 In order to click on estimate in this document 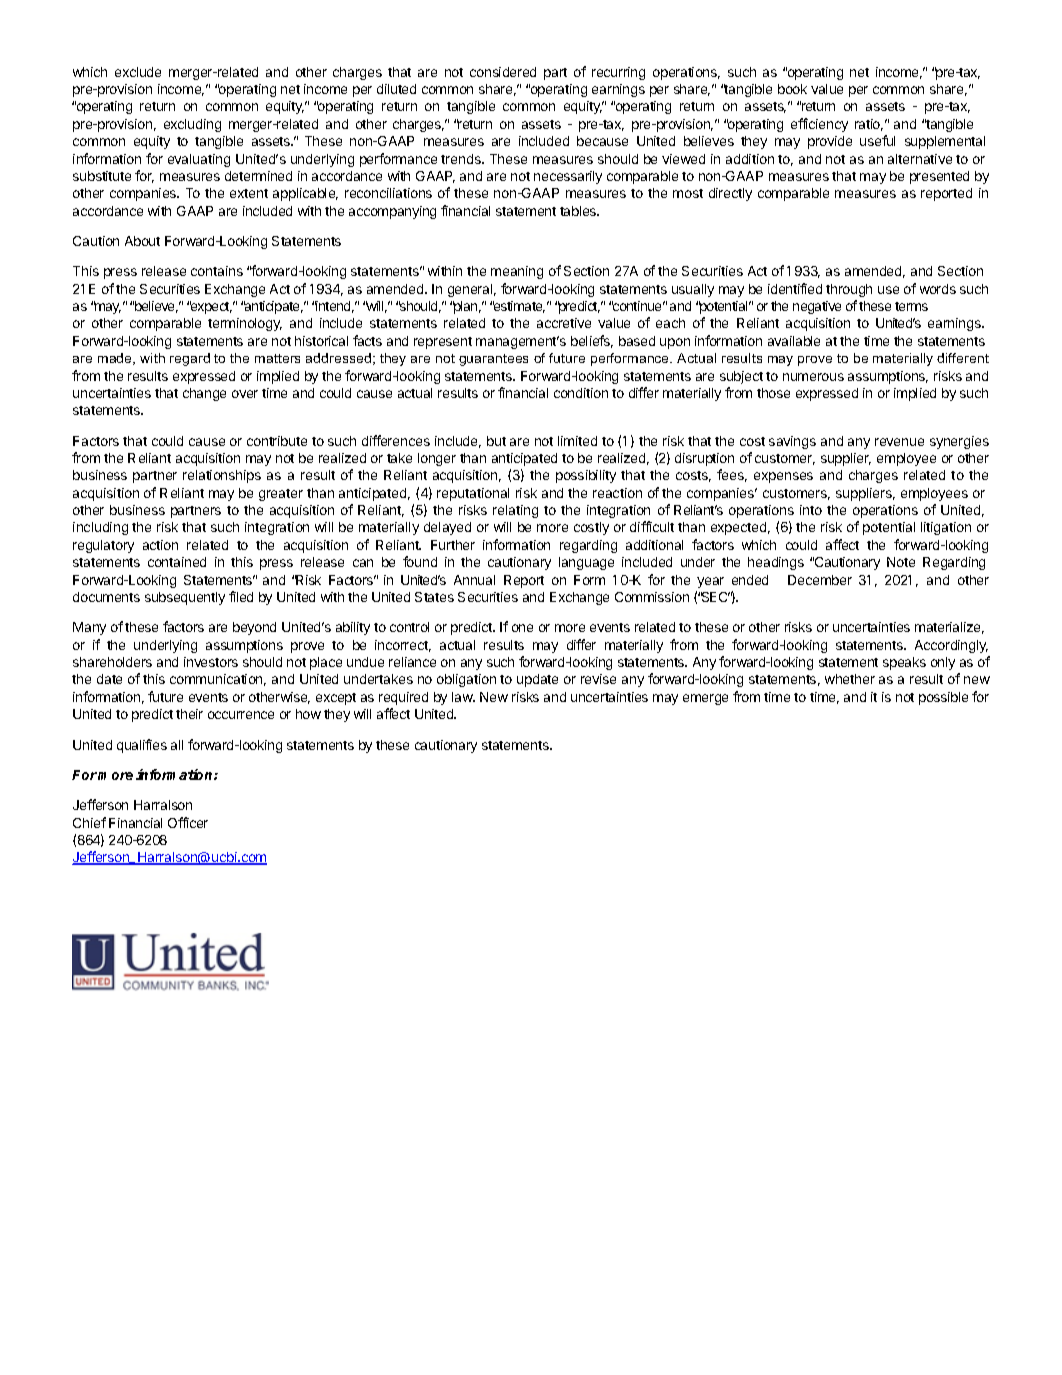, I will do `click(519, 307)`.
